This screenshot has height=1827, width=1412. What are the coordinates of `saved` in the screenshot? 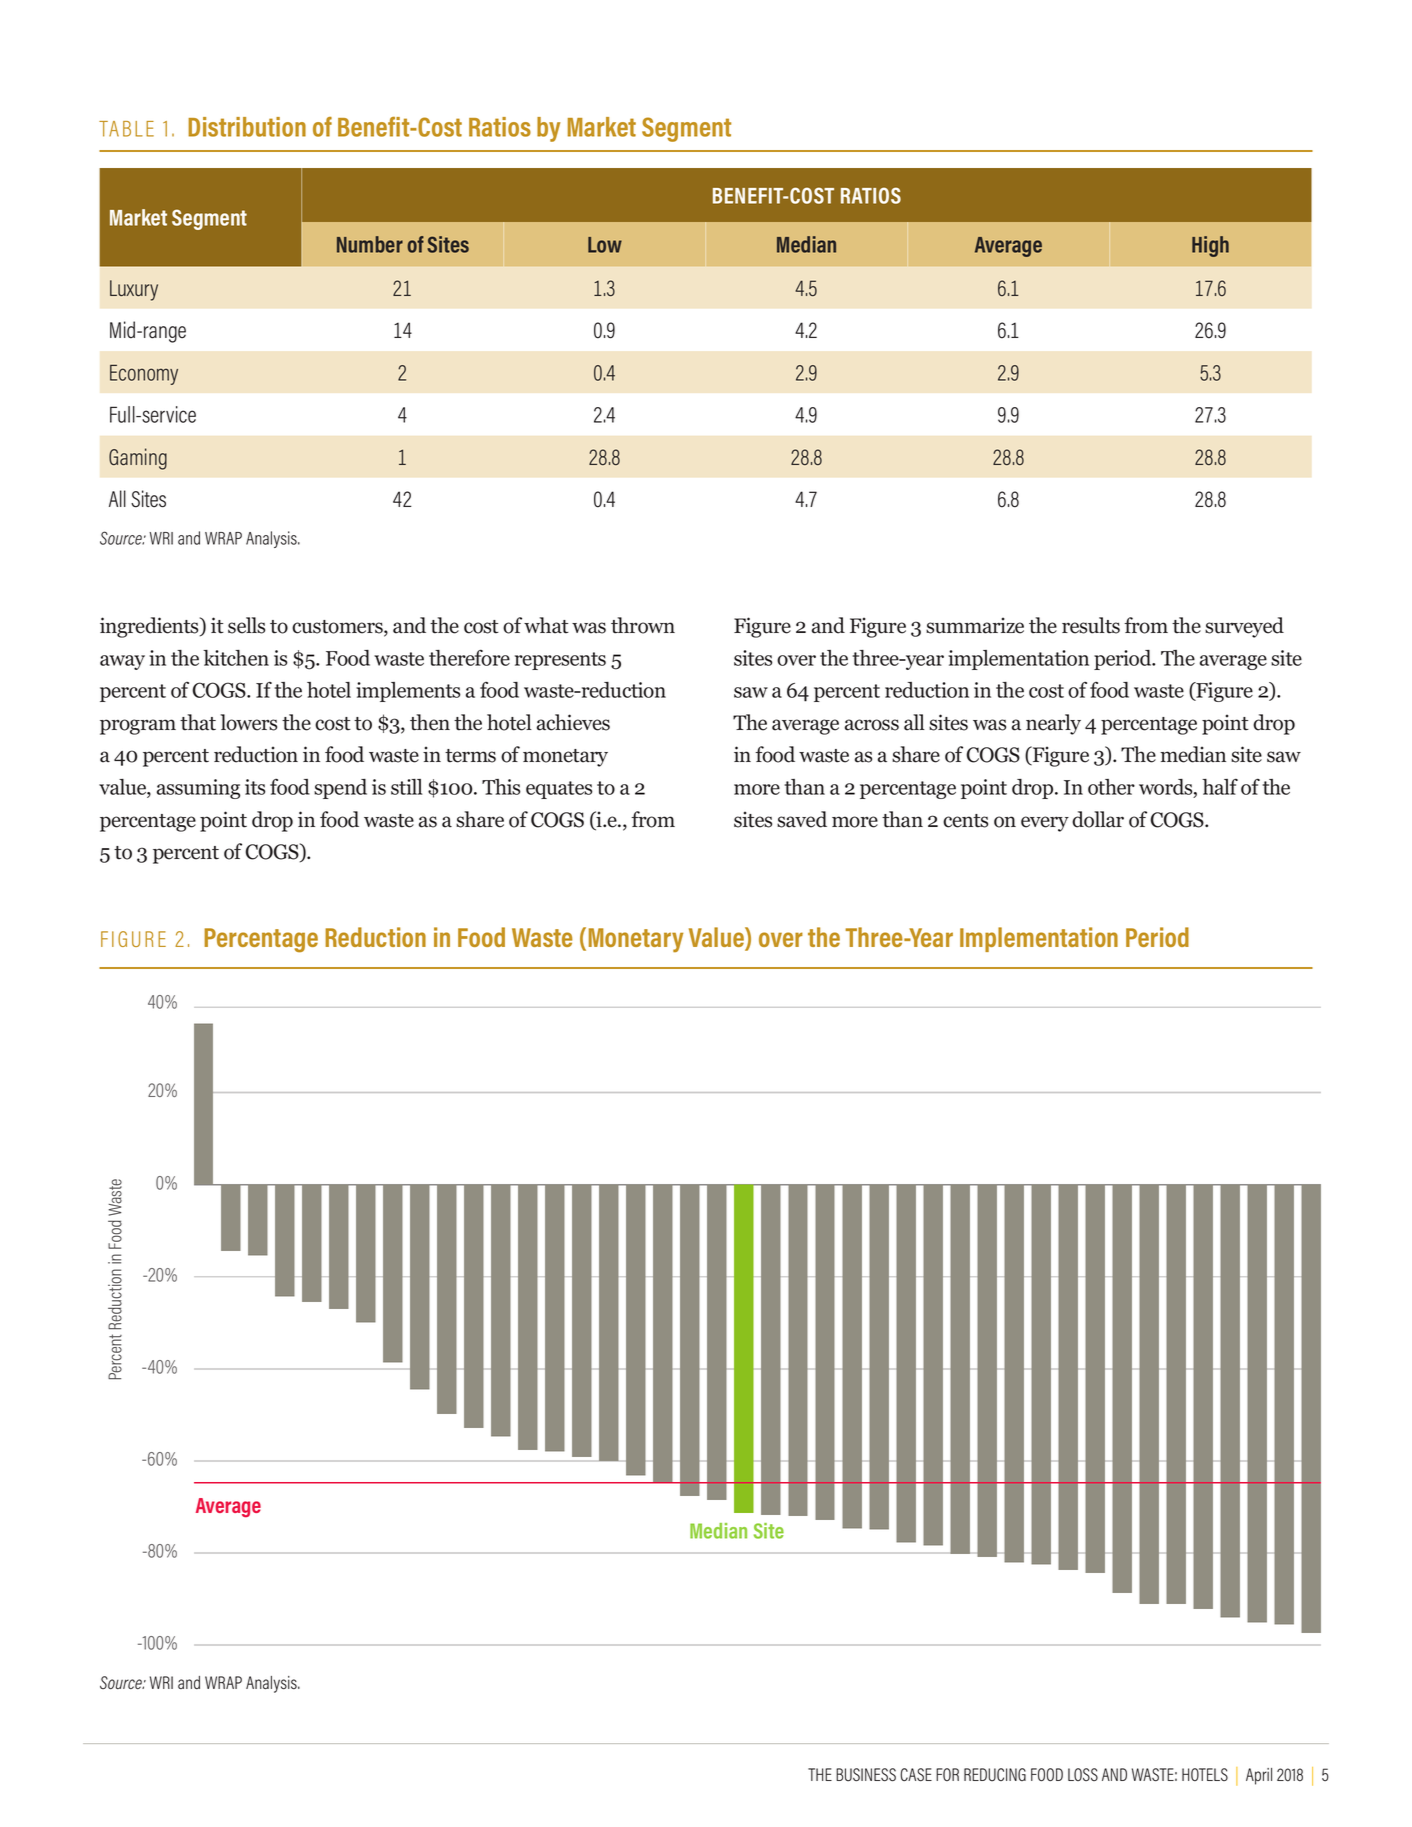 It's located at (802, 819).
